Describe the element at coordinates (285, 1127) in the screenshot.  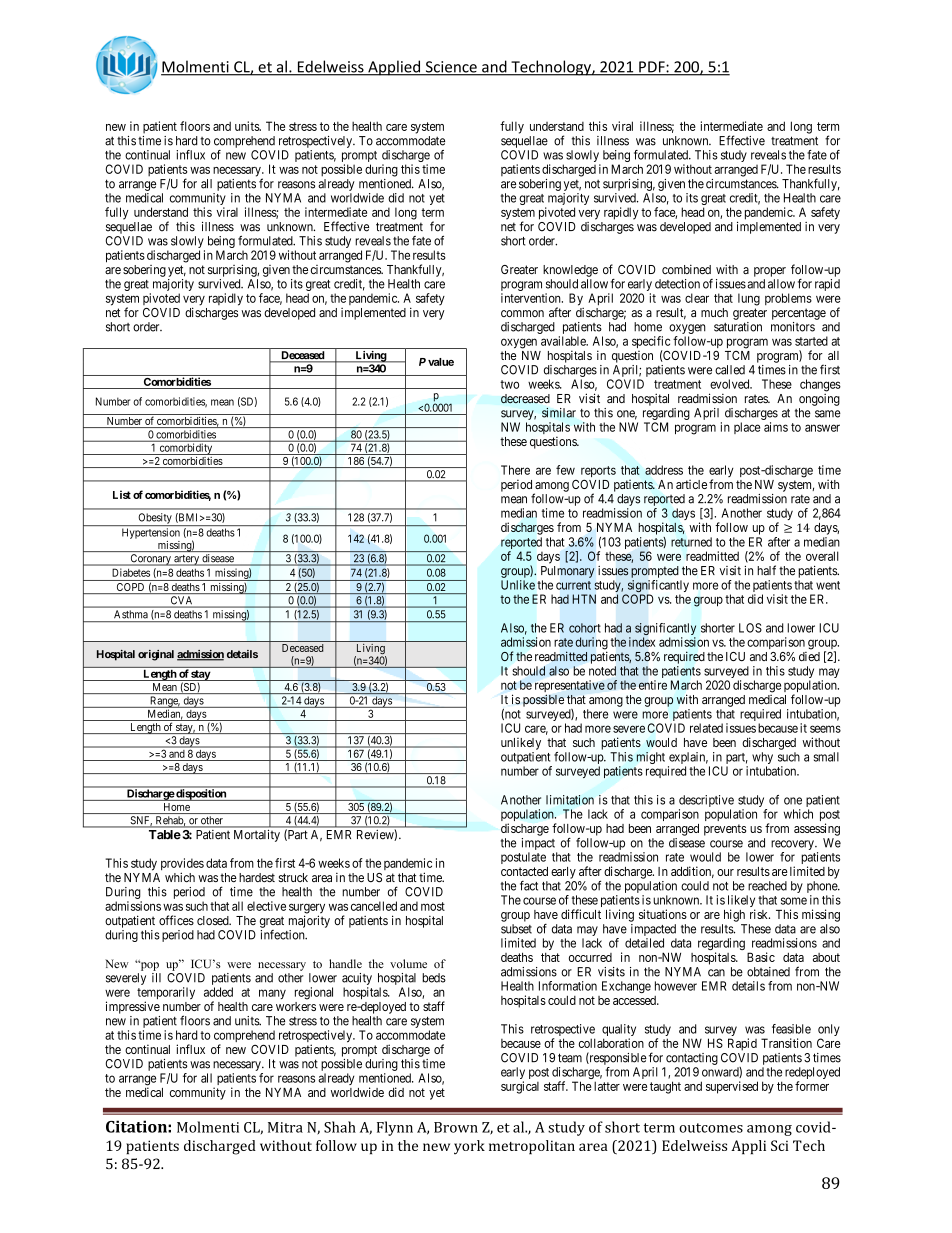
I see `Mitra` at that location.
